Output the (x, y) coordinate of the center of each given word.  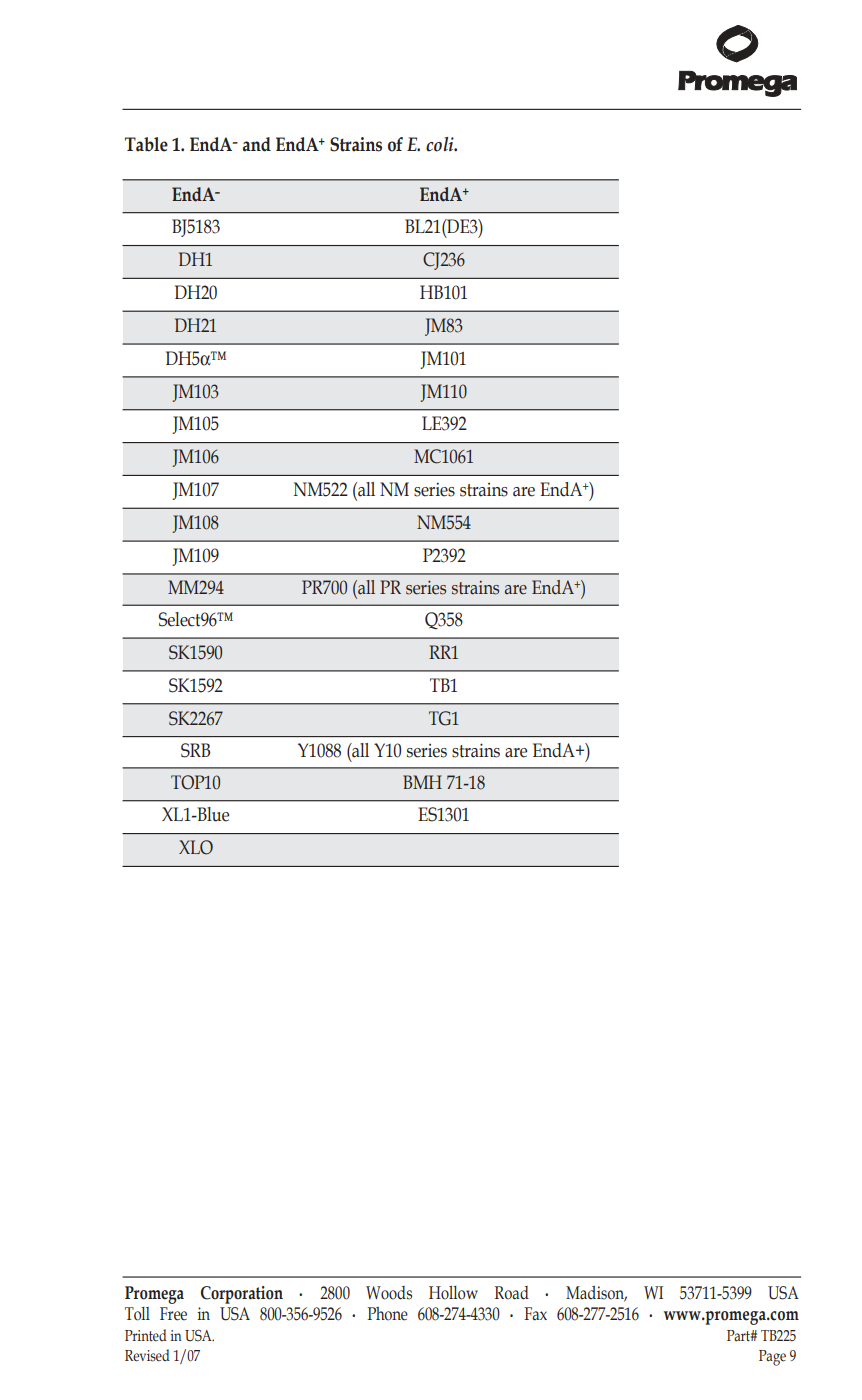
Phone (387, 1314)
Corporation (242, 1295)
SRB (196, 750)
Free (173, 1314)
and (257, 144)
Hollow (453, 1293)
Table (146, 144)
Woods (389, 1293)
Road (512, 1293)
